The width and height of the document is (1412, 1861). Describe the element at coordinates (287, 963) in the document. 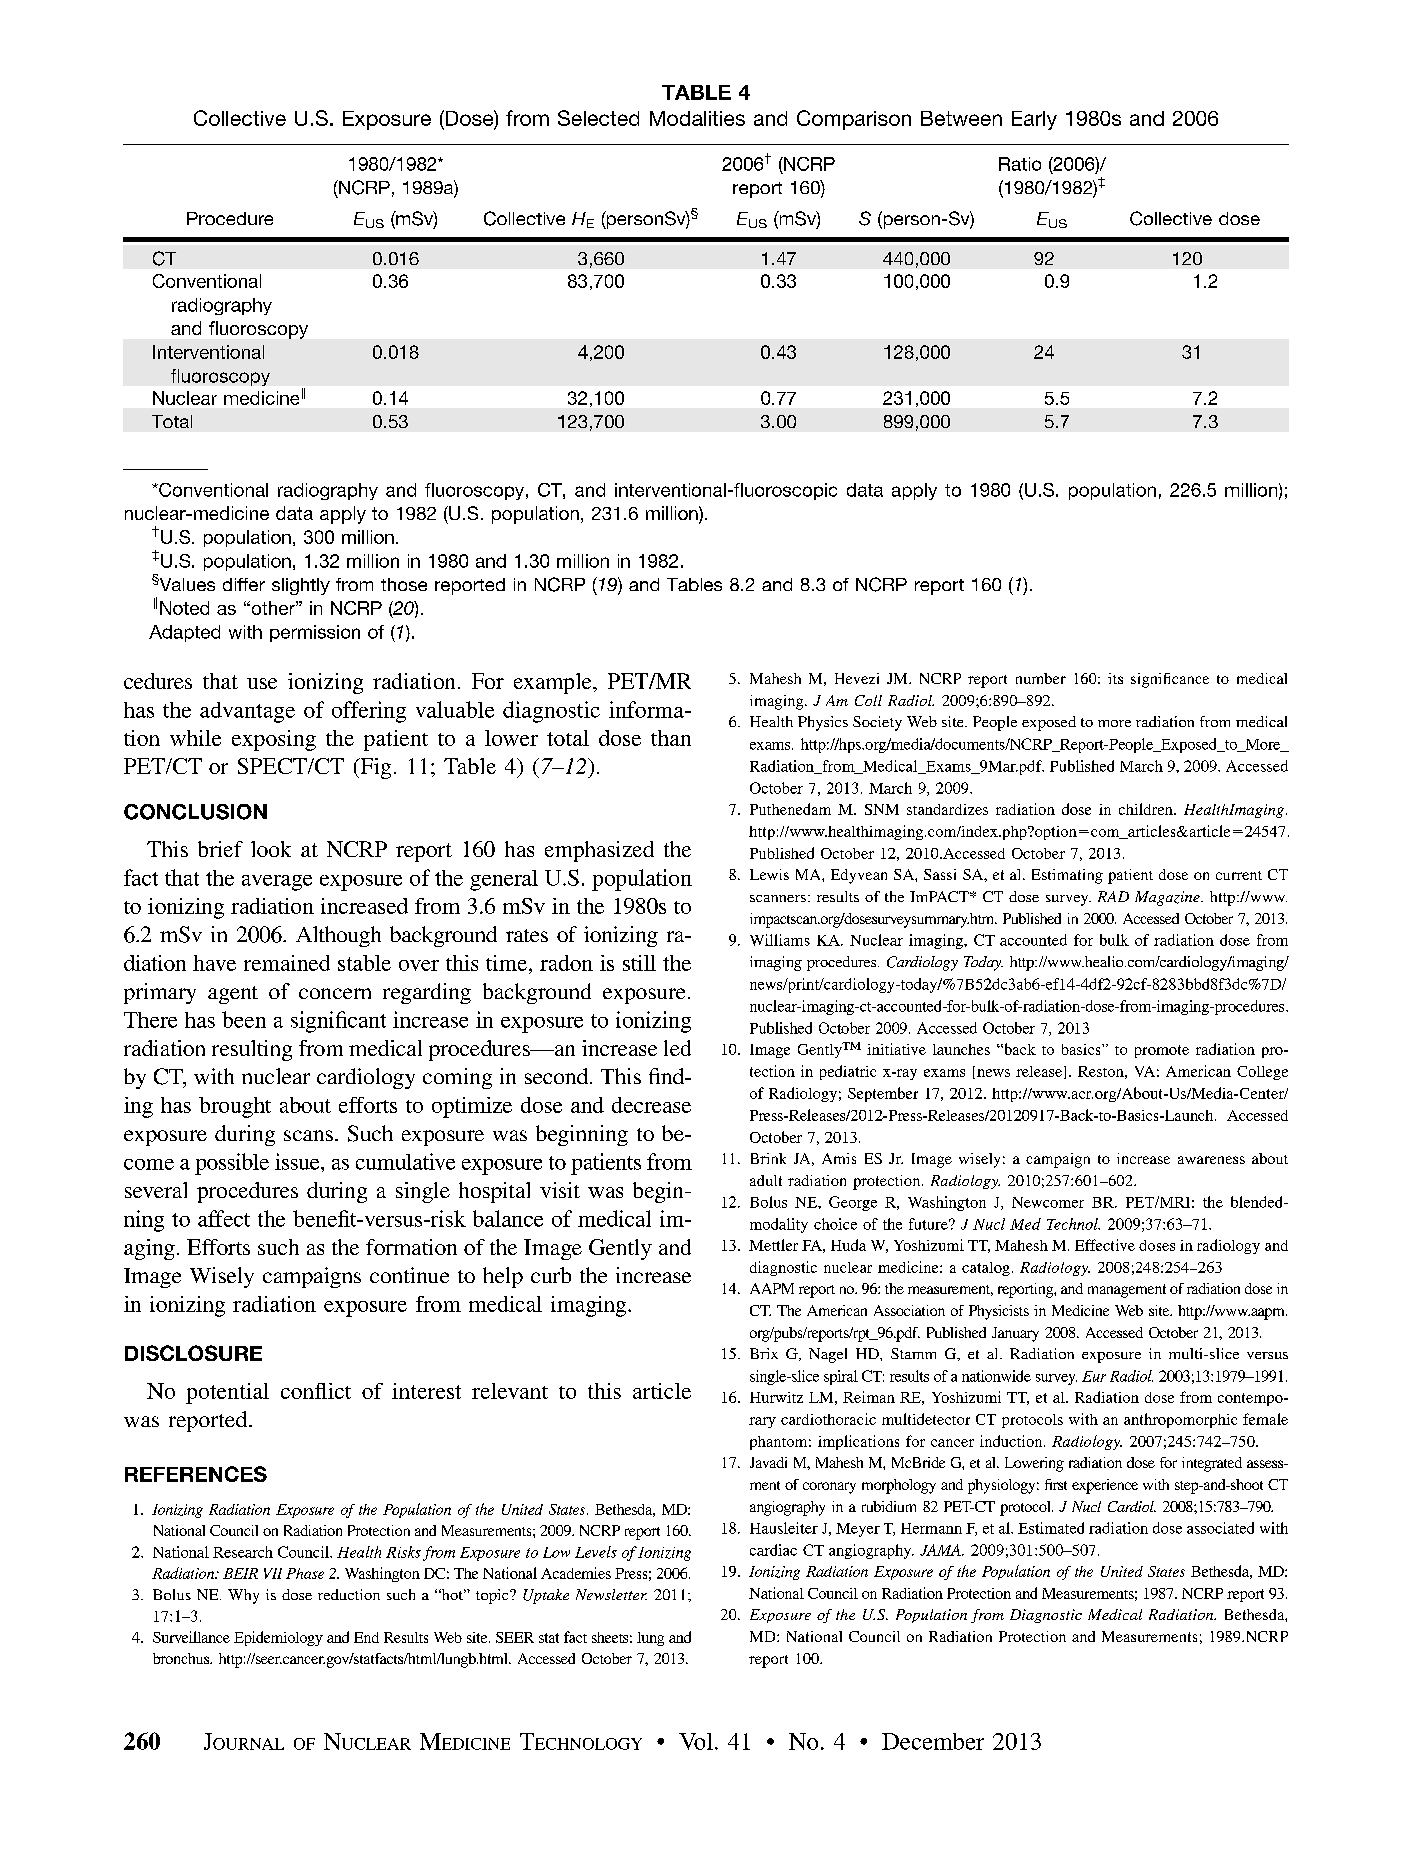

I see `remained` at that location.
